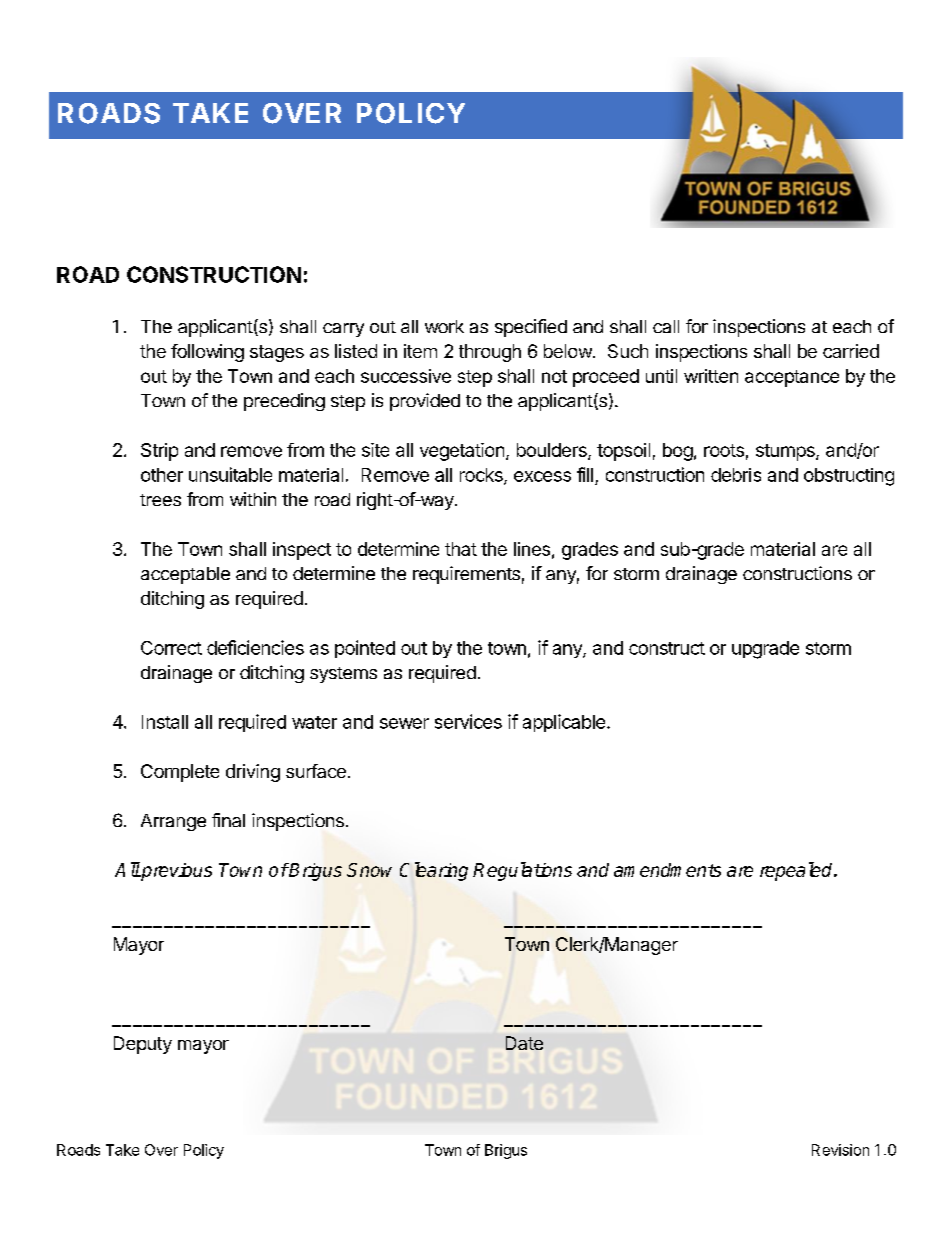  Describe the element at coordinates (490, 353) in the screenshot. I see `through` at that location.
